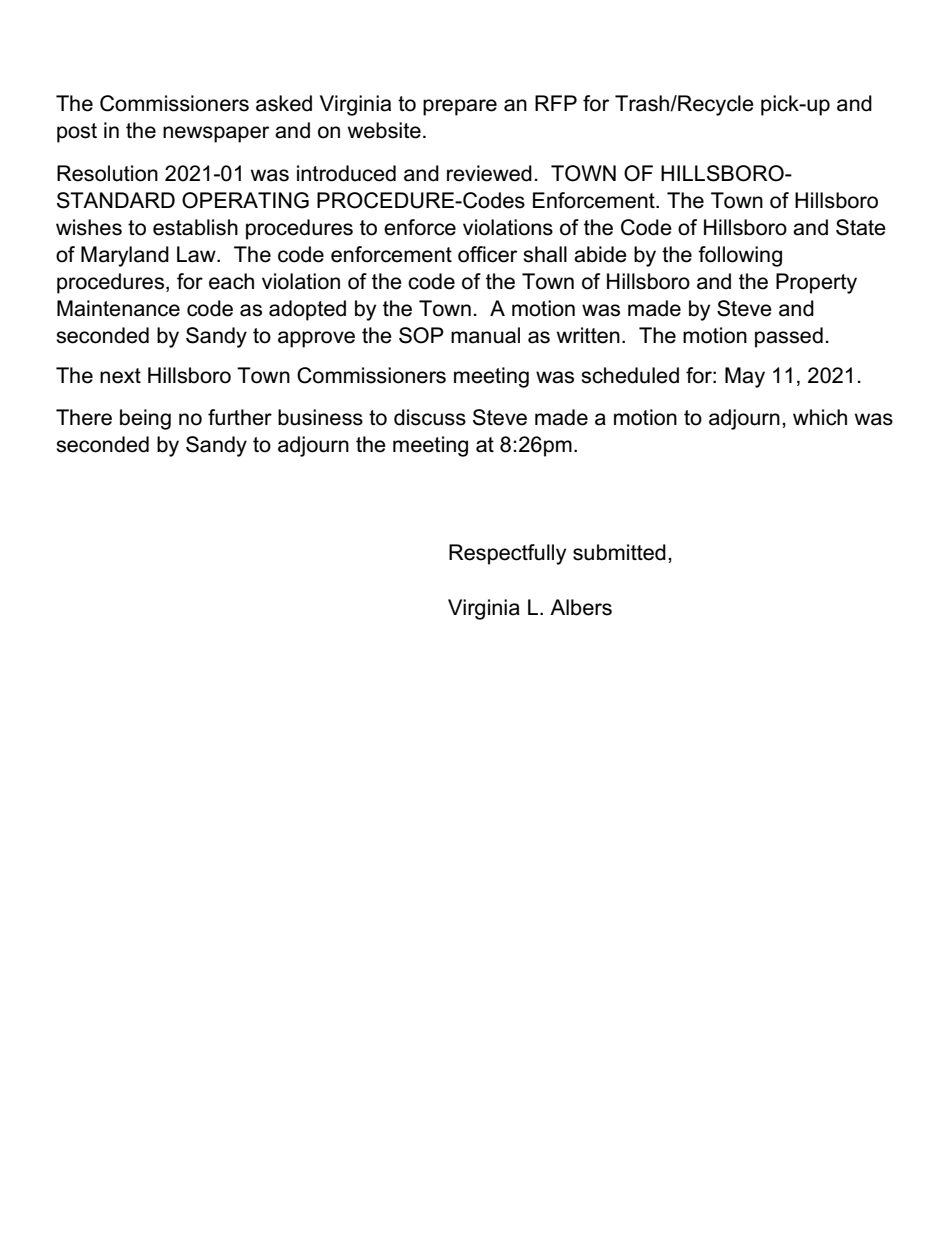  What do you see at coordinates (145, 419) in the screenshot?
I see `being` at bounding box center [145, 419].
